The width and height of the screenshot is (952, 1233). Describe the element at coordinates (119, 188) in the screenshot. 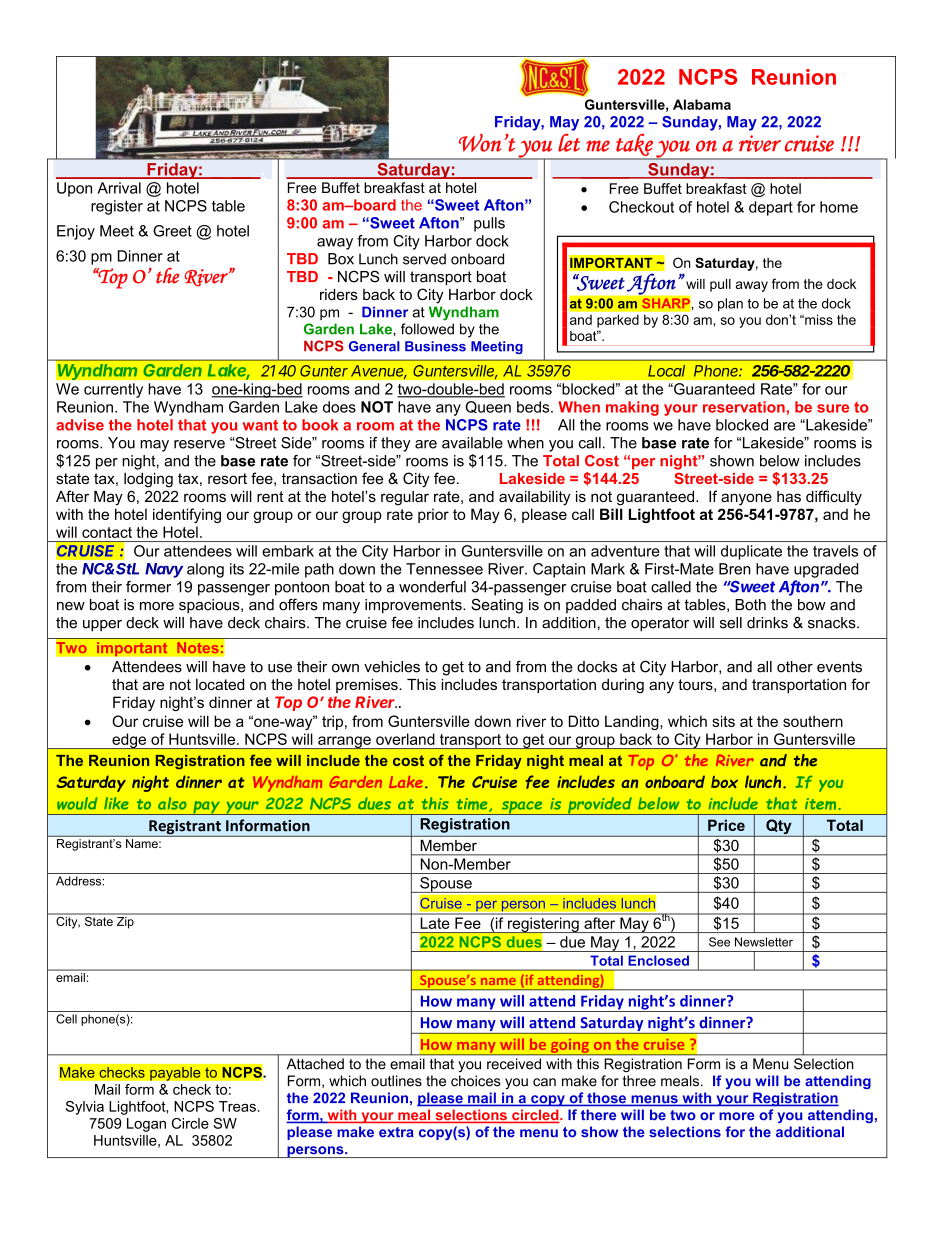

I see `Arrival` at that location.
